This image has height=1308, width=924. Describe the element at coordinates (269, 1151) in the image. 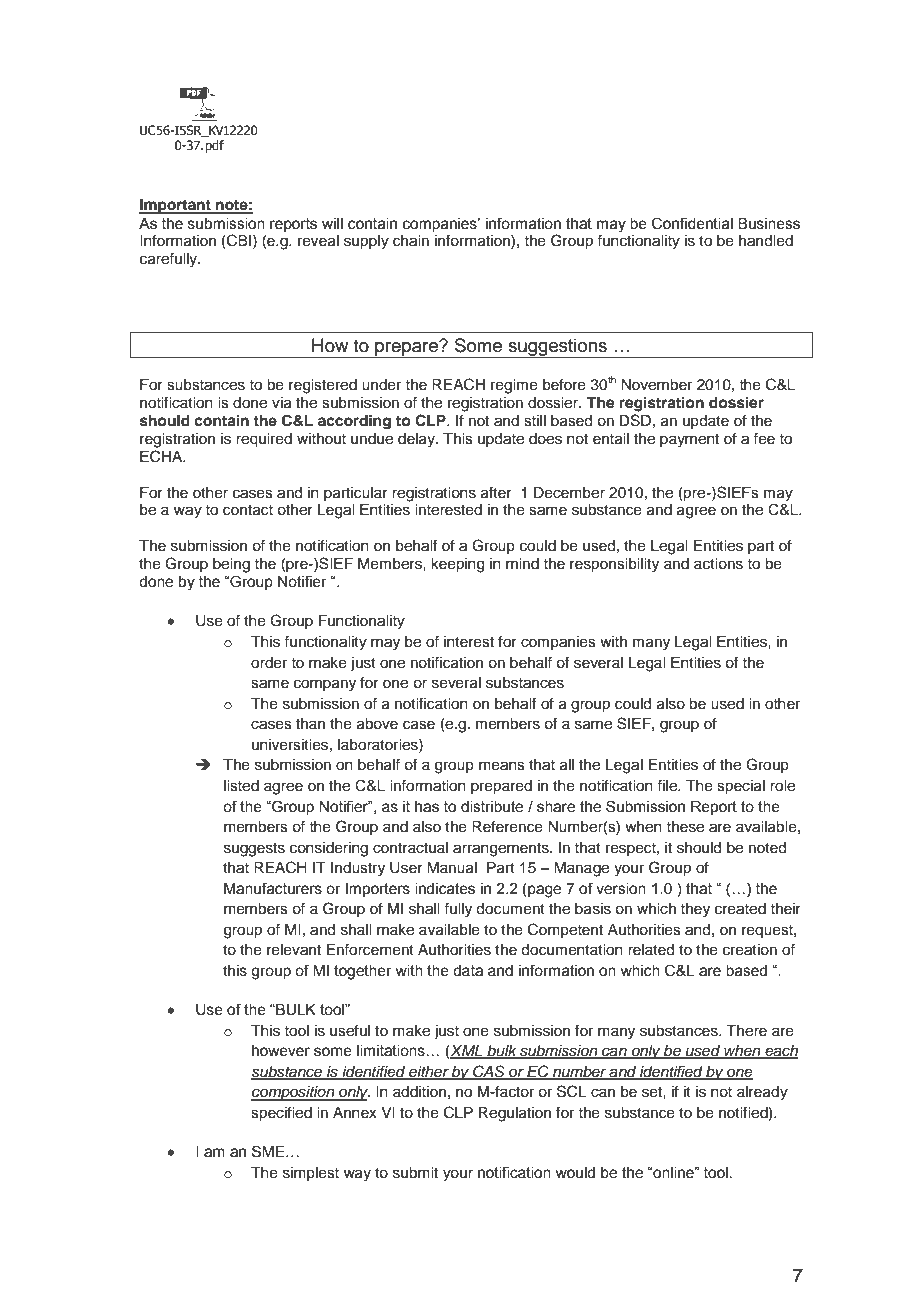

I see `SME` at that location.
